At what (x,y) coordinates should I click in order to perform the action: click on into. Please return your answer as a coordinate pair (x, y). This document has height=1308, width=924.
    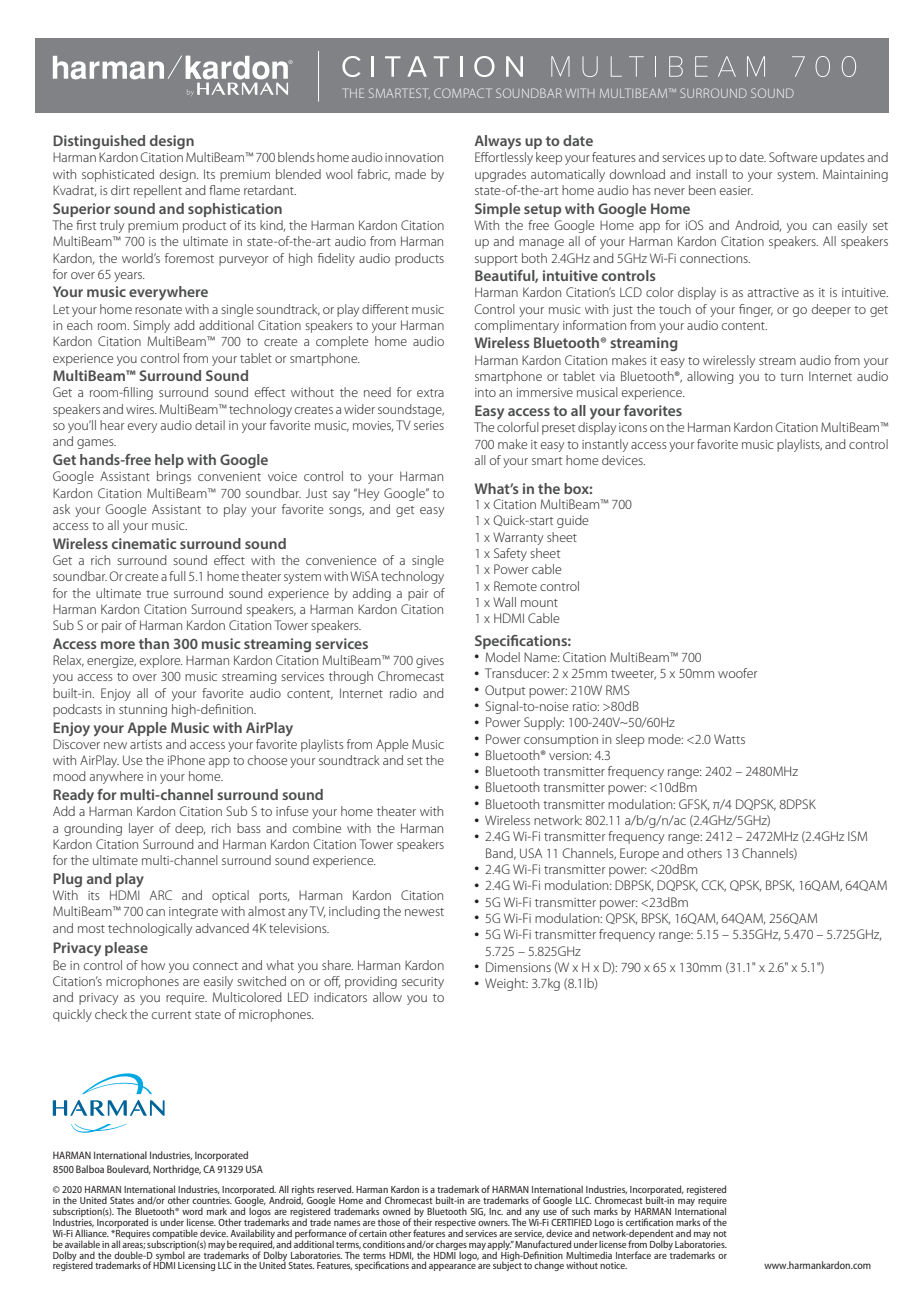
    Looking at the image, I should click on (485, 392).
